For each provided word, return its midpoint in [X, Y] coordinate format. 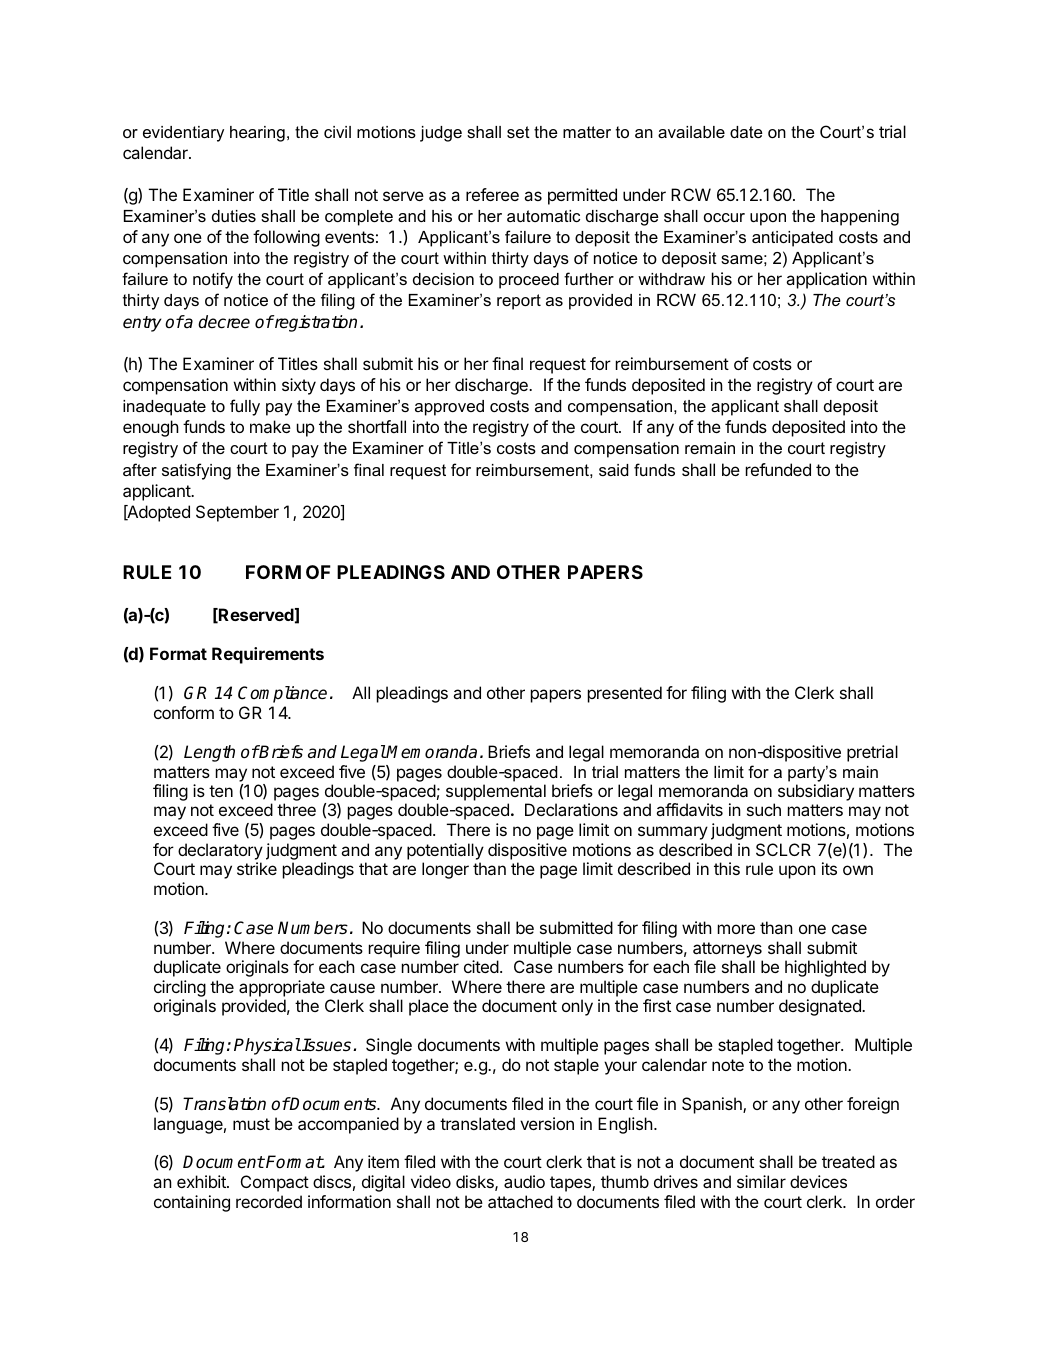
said [613, 470]
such [764, 809]
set [518, 132]
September [237, 513]
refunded [778, 469]
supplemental [496, 794]
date [746, 132]
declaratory [220, 851]
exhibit [202, 1181]
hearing [257, 134]
